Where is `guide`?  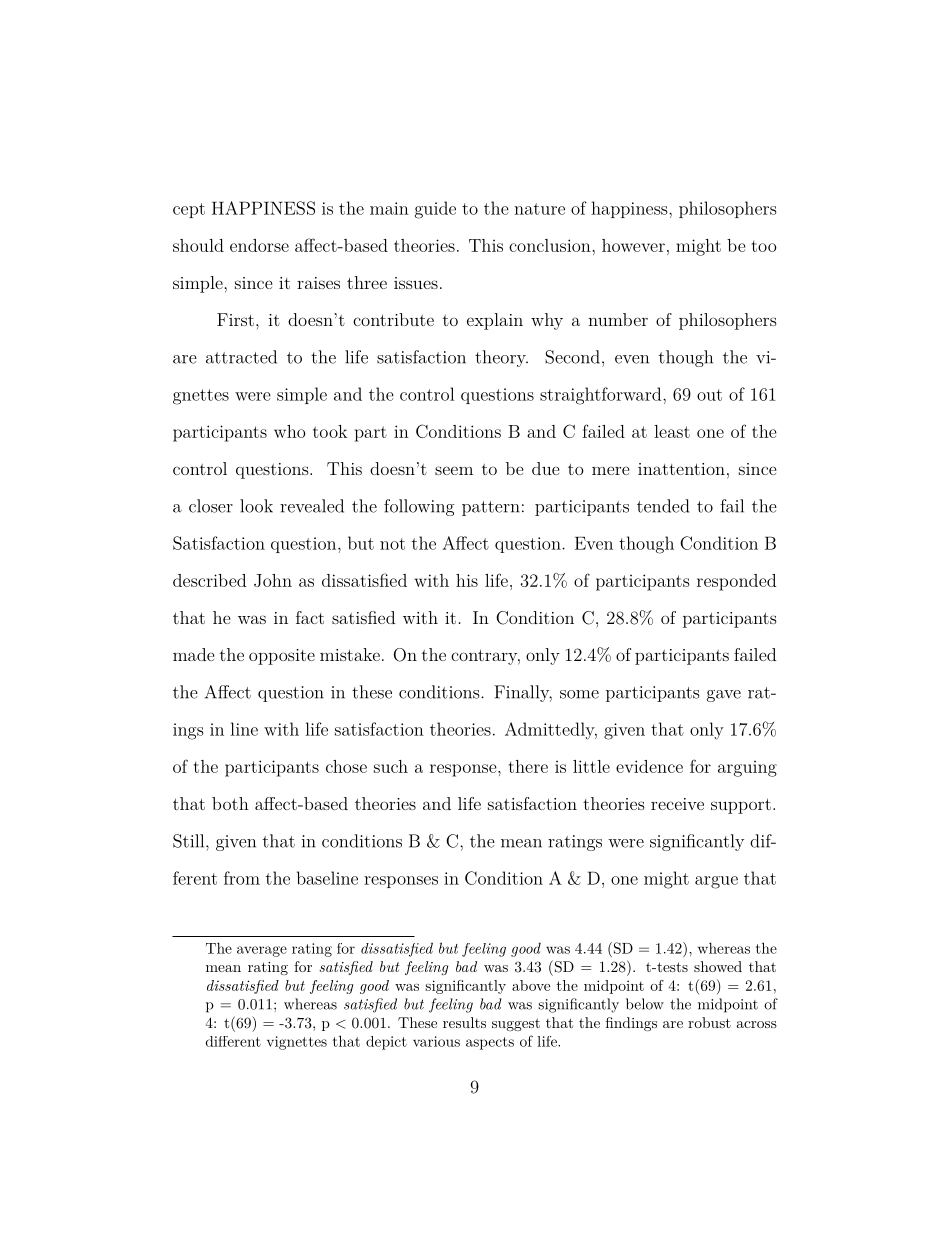 guide is located at coordinates (435, 210).
